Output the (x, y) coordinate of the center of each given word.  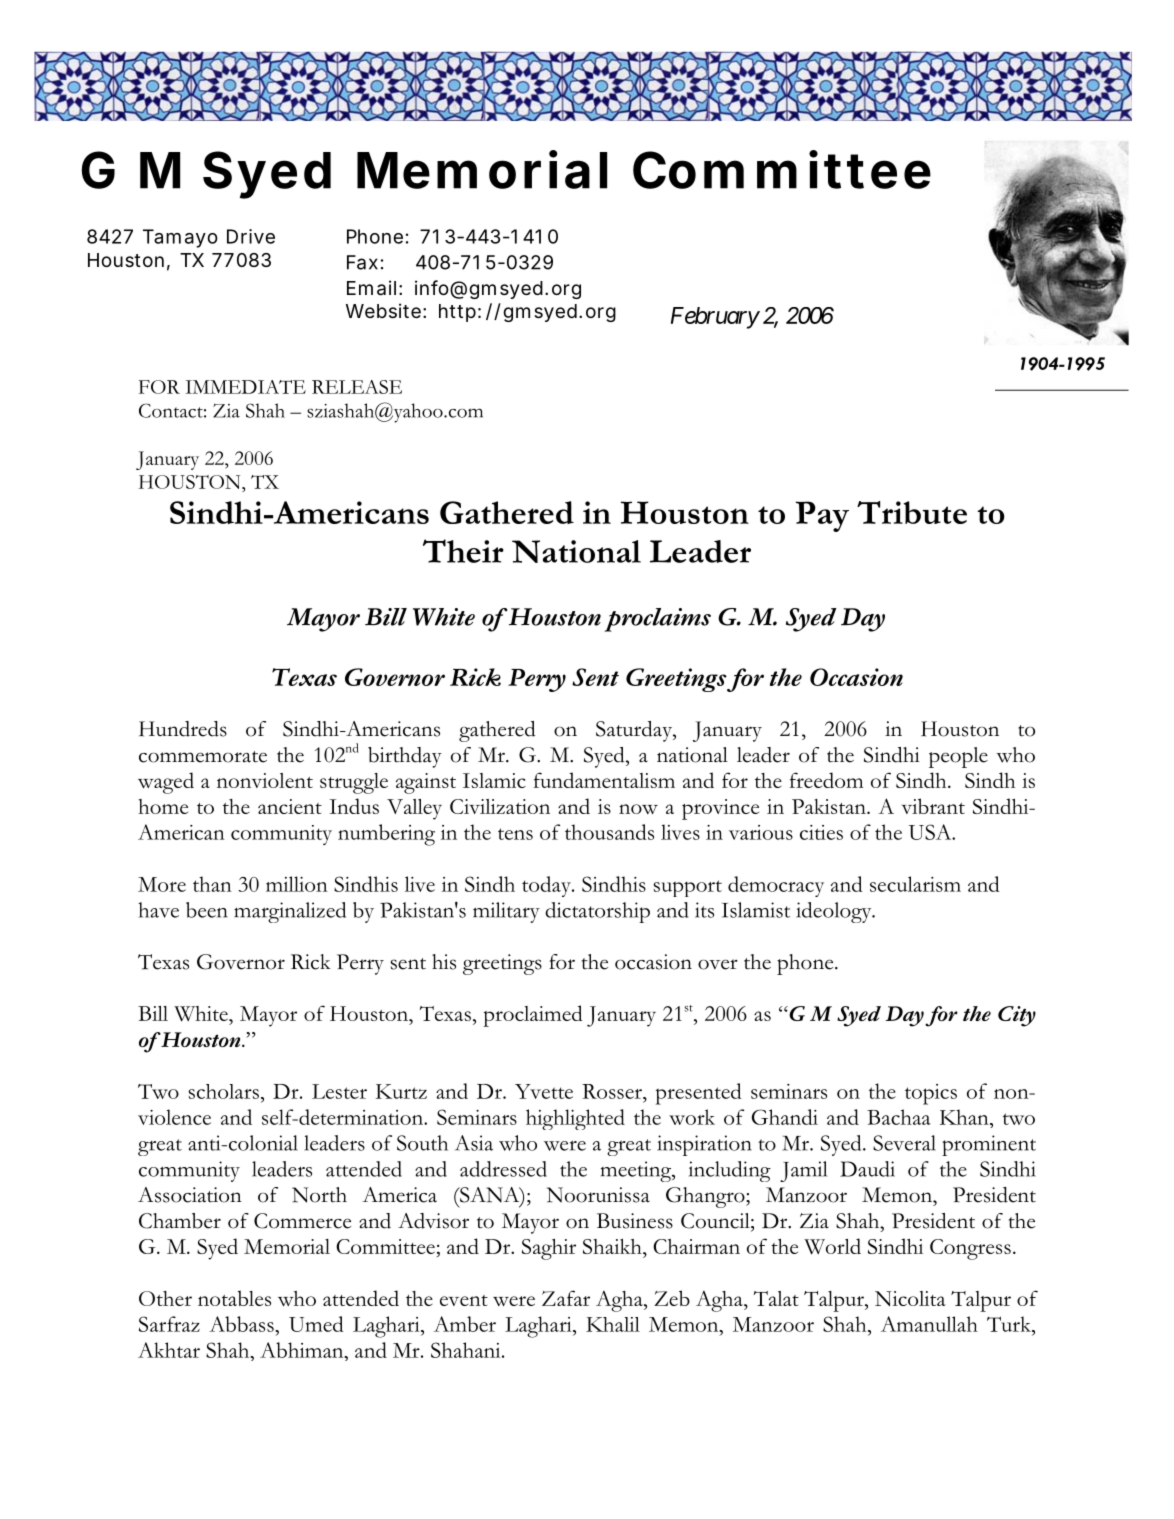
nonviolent (265, 780)
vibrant (933, 806)
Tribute (912, 512)
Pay (822, 516)
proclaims (657, 620)
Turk (1010, 1324)
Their (463, 551)
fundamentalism (604, 780)
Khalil (613, 1324)
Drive (251, 236)
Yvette (544, 1091)
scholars (223, 1091)
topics (931, 1094)
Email (371, 288)
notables (234, 1298)
